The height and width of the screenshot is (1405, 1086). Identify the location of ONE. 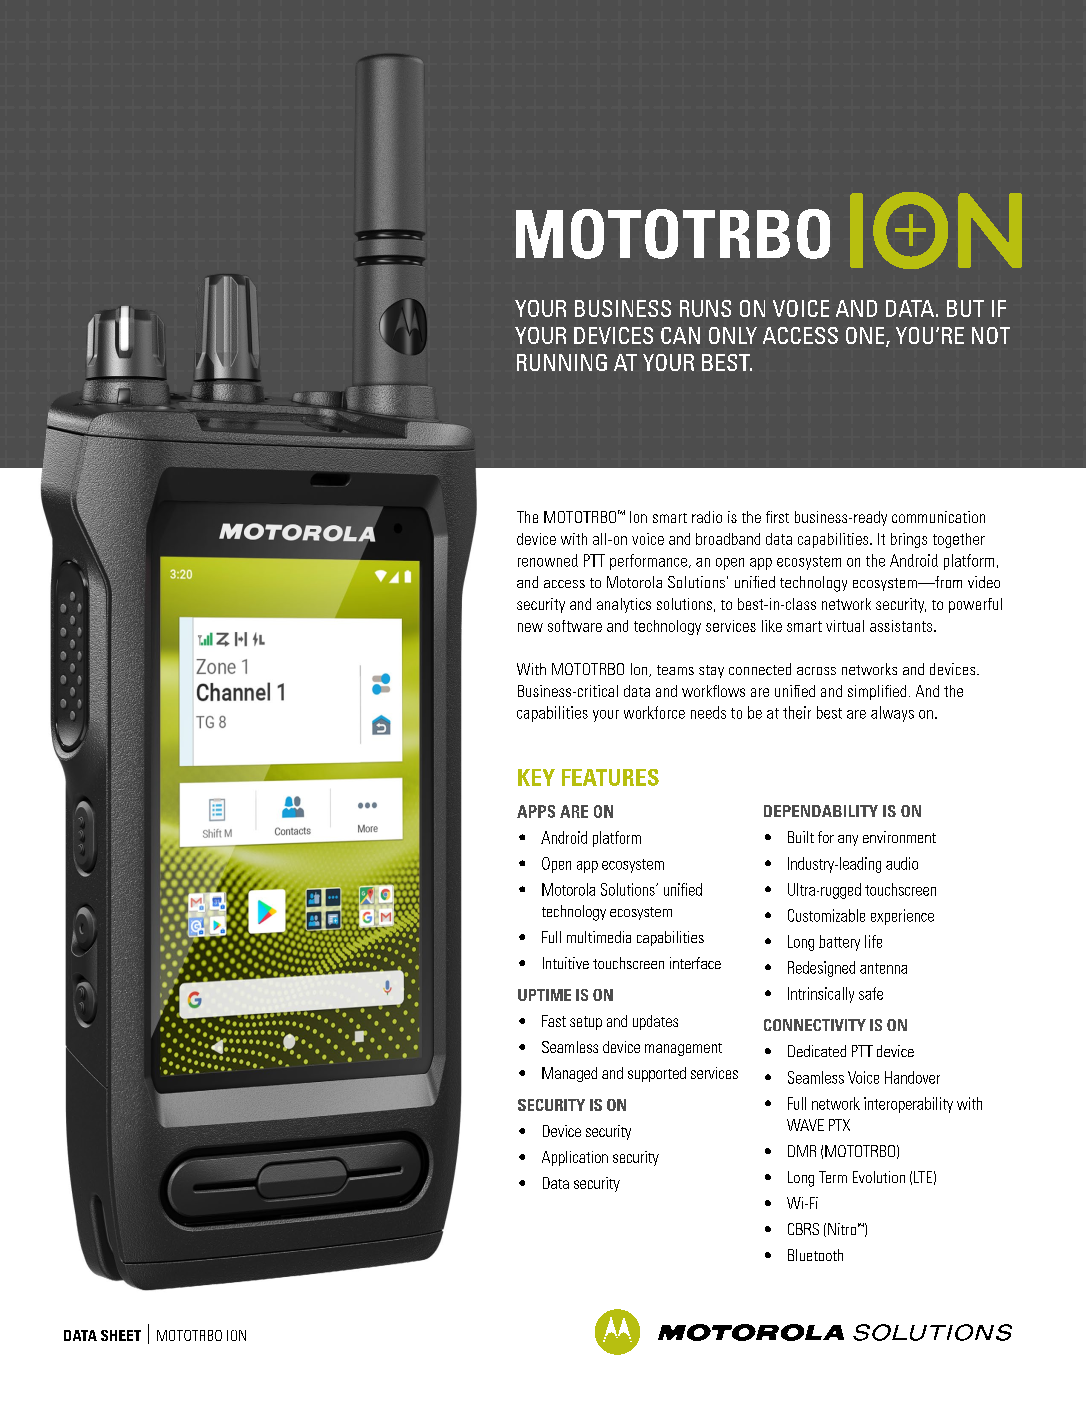
(866, 336).
